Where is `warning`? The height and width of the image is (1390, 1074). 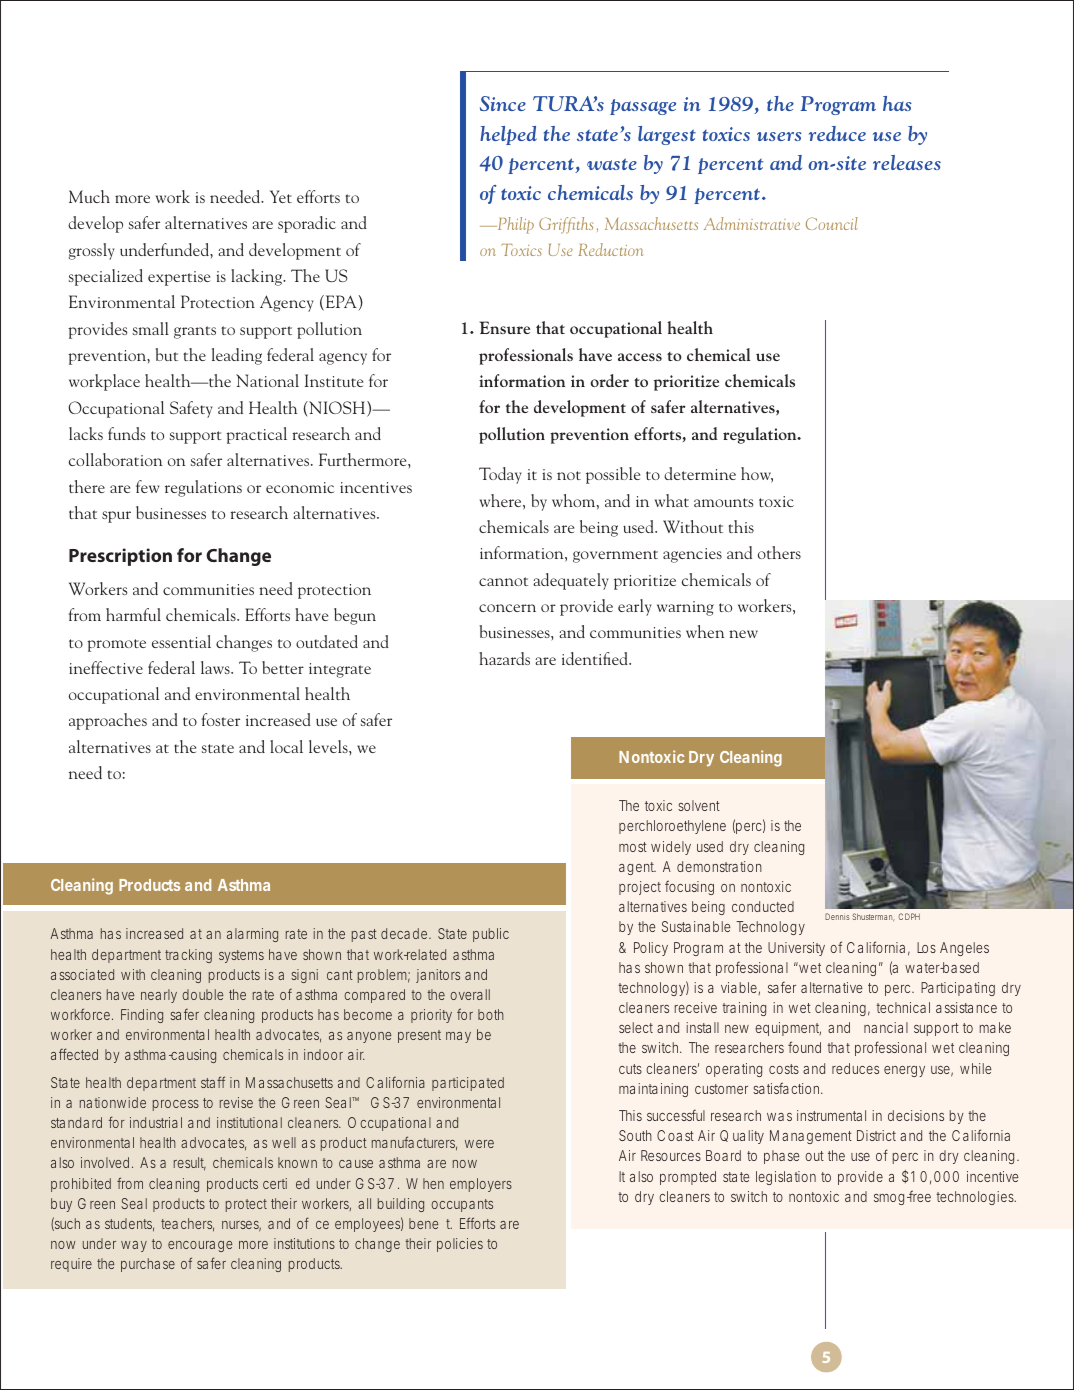
warning is located at coordinates (685, 608).
